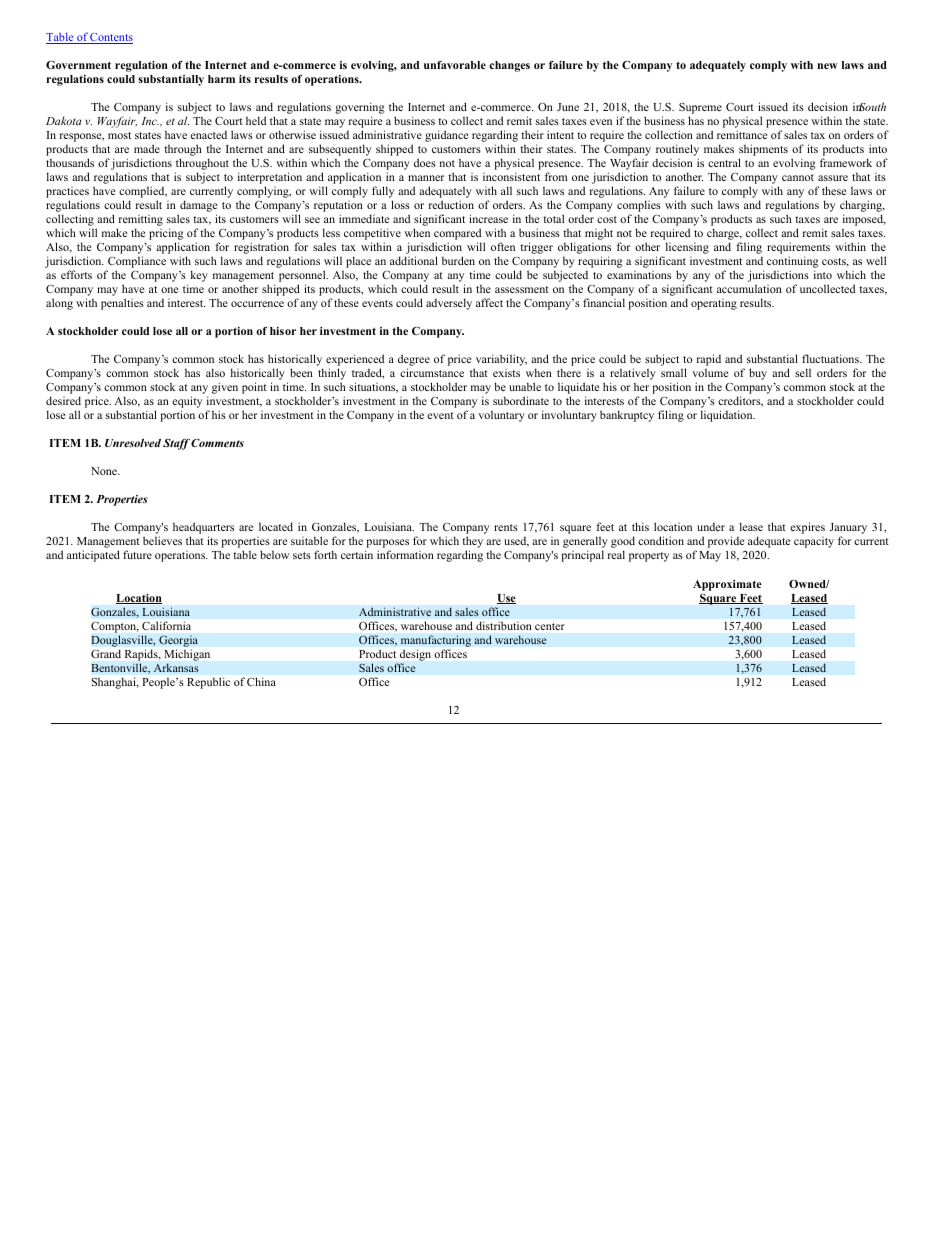  Describe the element at coordinates (793, 263) in the screenshot. I see `continuing` at that location.
